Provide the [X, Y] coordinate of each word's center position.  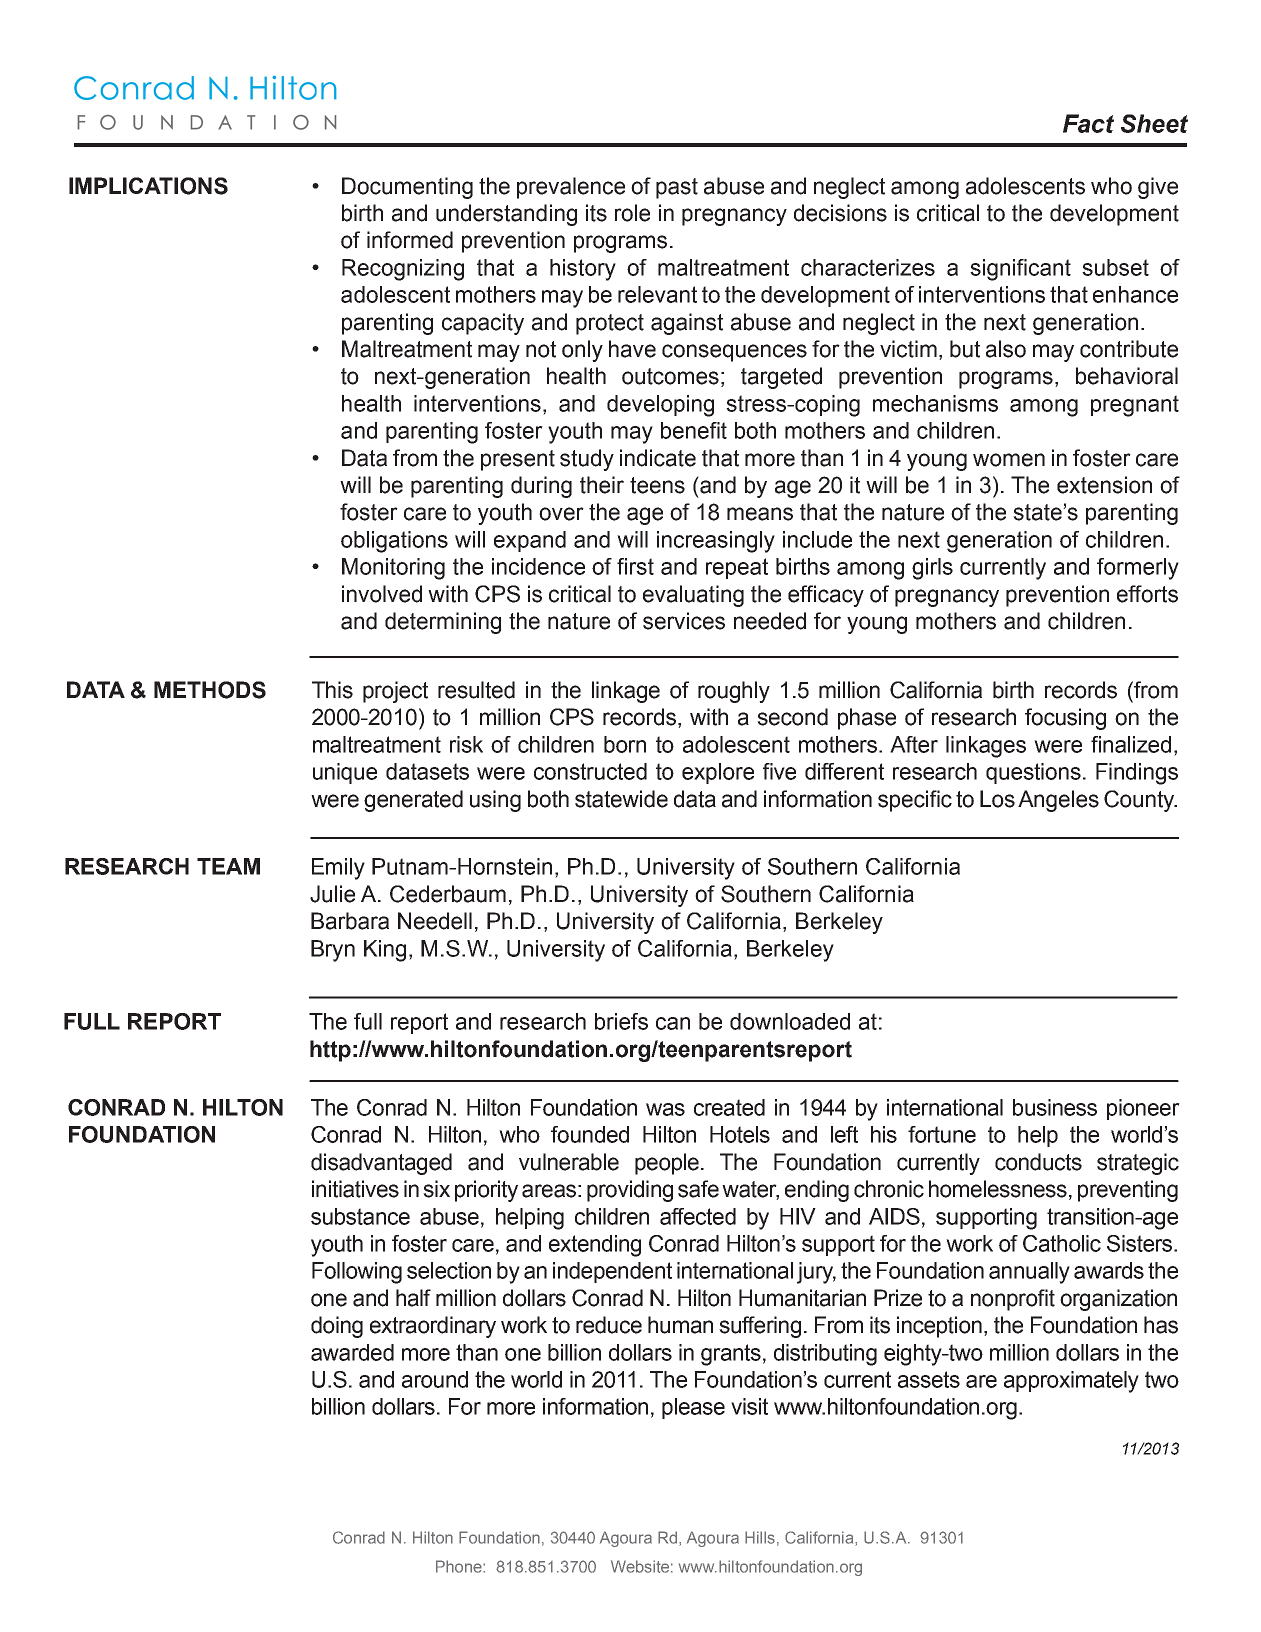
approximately [1071, 1382]
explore [718, 773]
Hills [760, 1537]
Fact [1088, 123]
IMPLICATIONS [148, 186]
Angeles [1058, 801]
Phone [460, 1566]
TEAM [228, 866]
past [677, 188]
